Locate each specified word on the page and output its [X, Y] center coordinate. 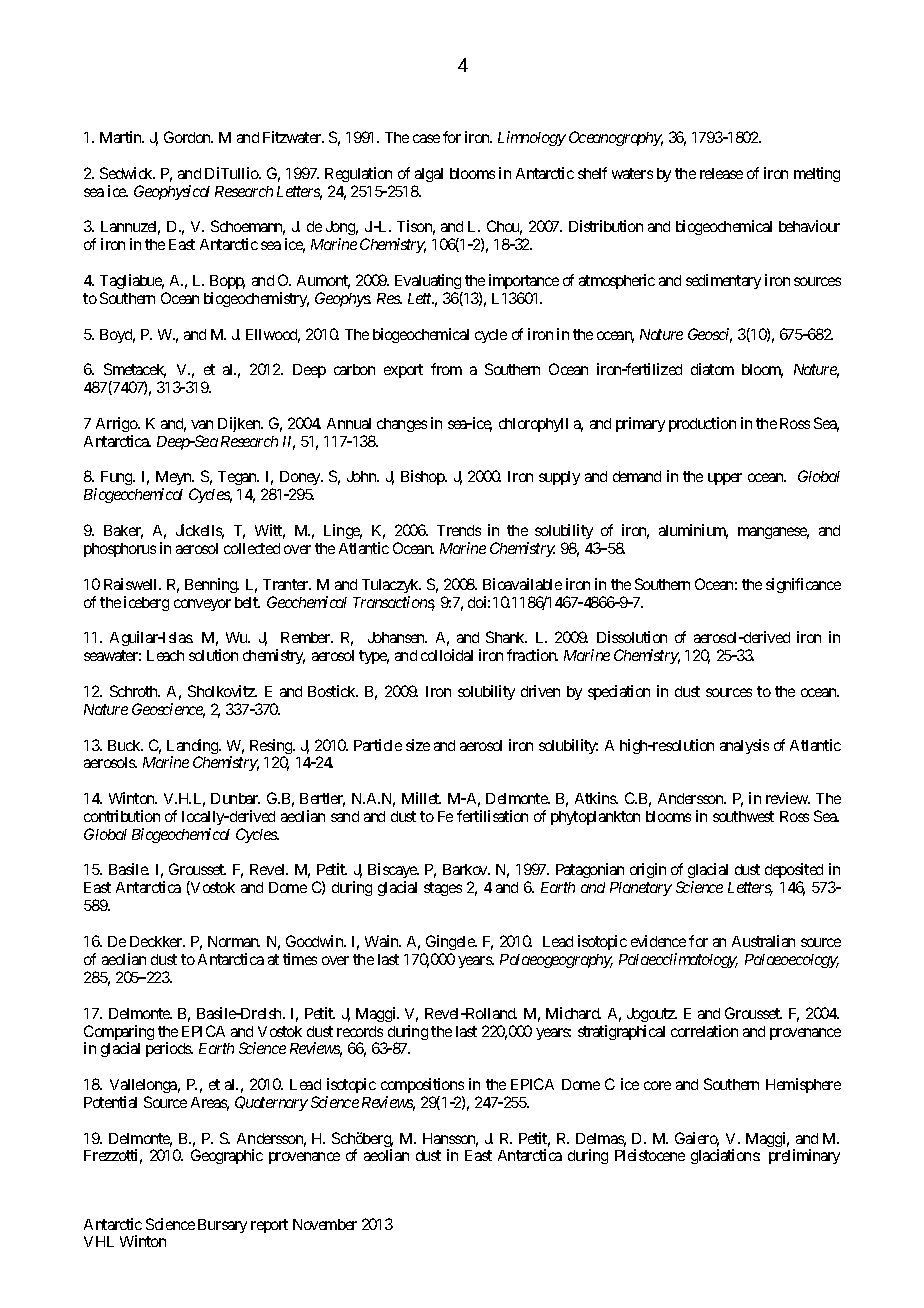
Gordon [188, 137]
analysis [744, 746]
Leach [165, 655]
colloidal [447, 655]
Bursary [222, 1226]
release [721, 173]
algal [429, 175]
